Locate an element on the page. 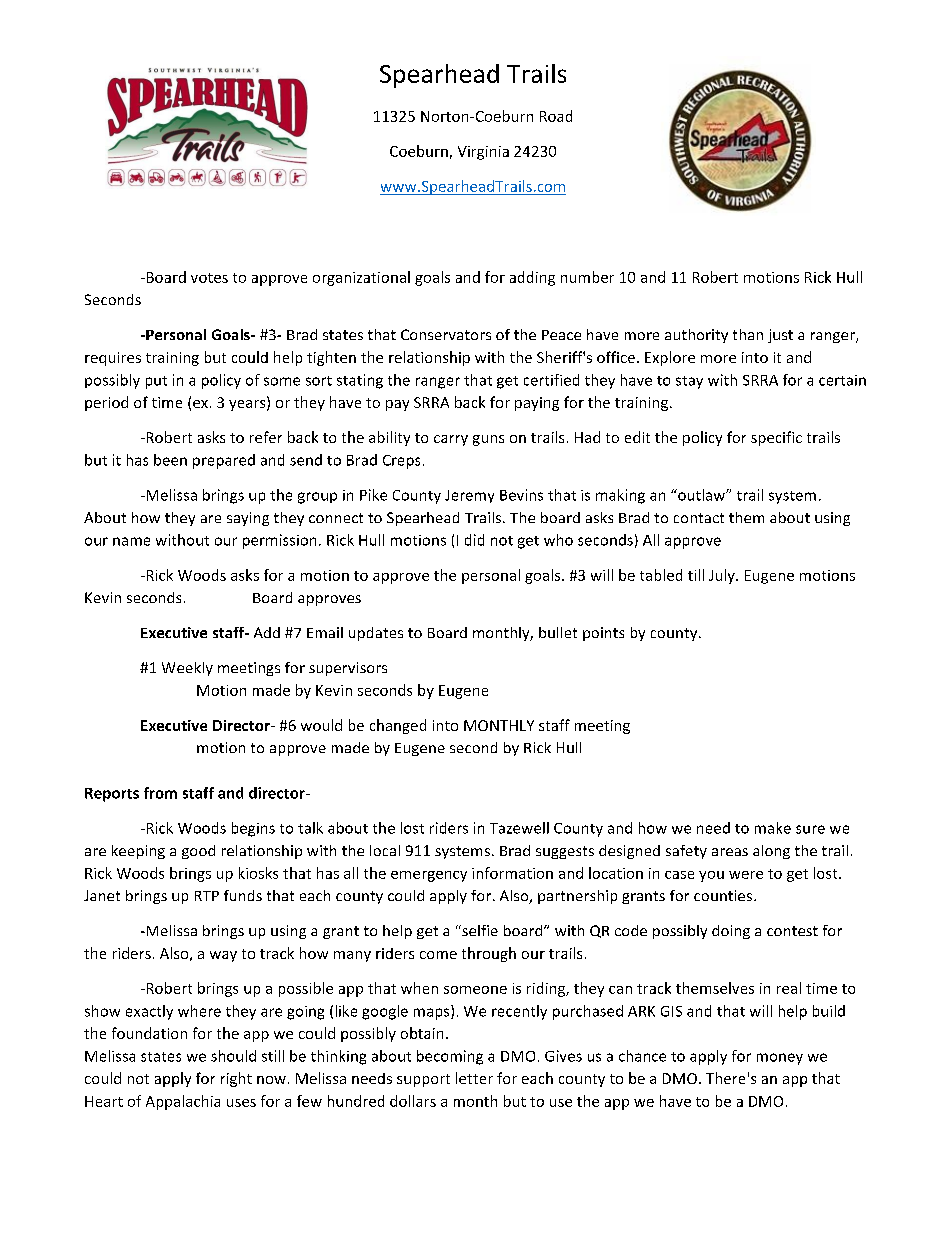 Image resolution: width=952 pixels, height=1233 pixels. been is located at coordinates (170, 460).
